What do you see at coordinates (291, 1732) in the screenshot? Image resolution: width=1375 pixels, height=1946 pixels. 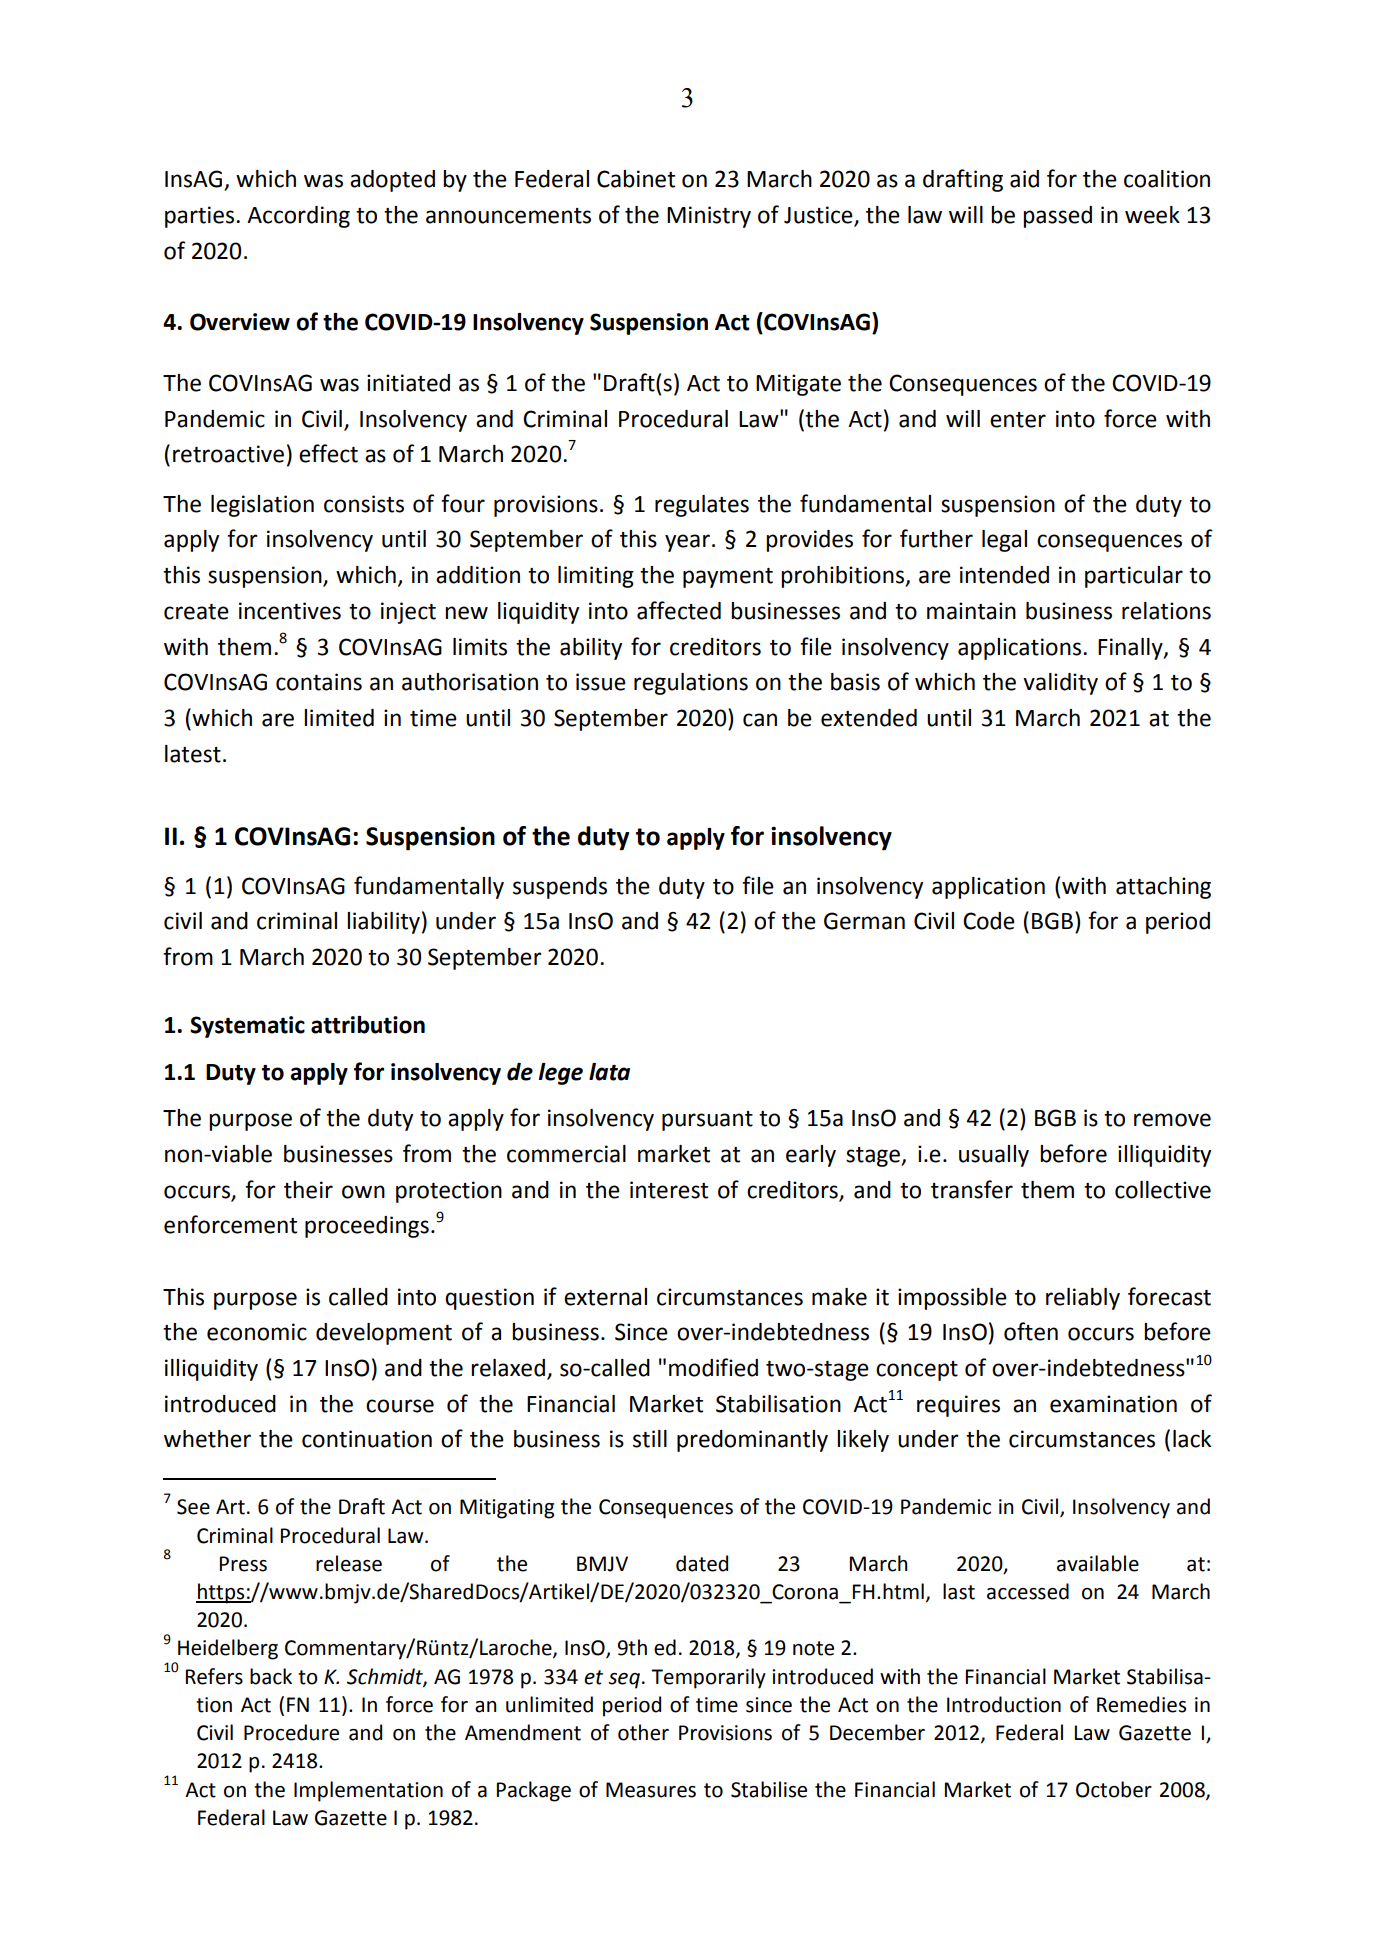 I see `Procedure` at bounding box center [291, 1732].
